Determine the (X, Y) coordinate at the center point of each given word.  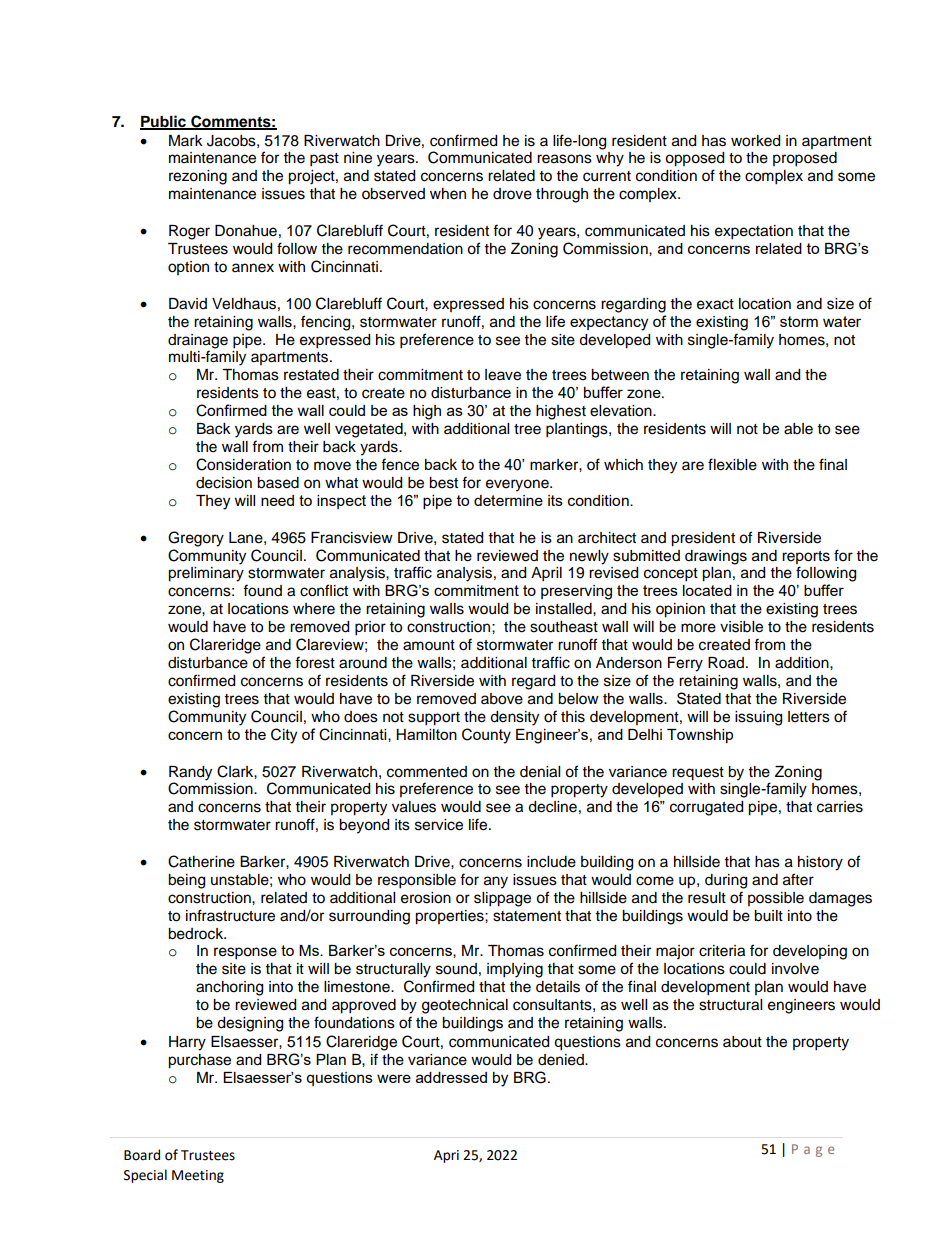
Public (164, 122)
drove (512, 194)
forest (315, 662)
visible (741, 627)
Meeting (198, 1176)
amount (429, 645)
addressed (451, 1077)
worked (755, 141)
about (742, 1042)
